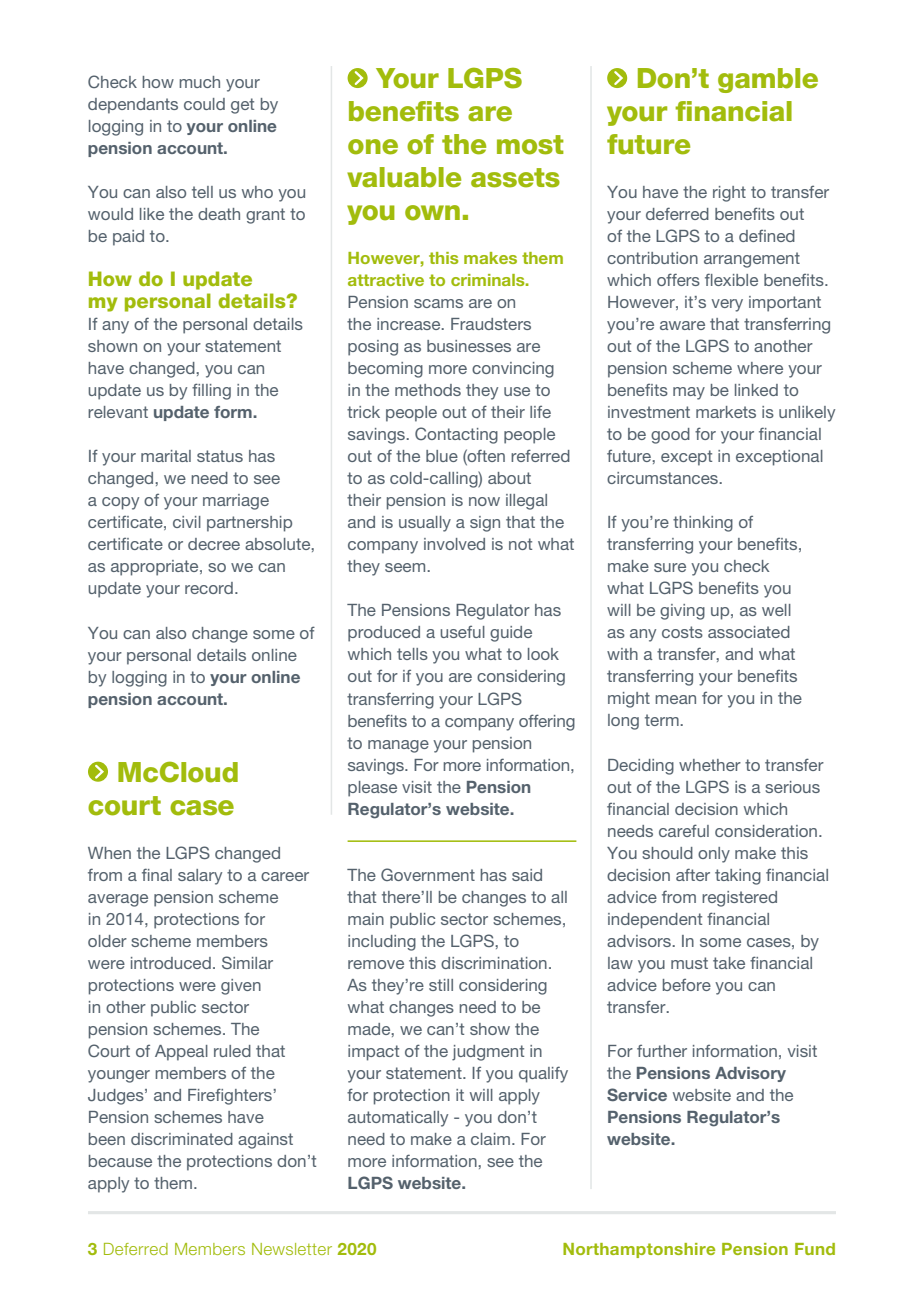  Describe the element at coordinates (441, 985) in the screenshot. I see `still` at that location.
